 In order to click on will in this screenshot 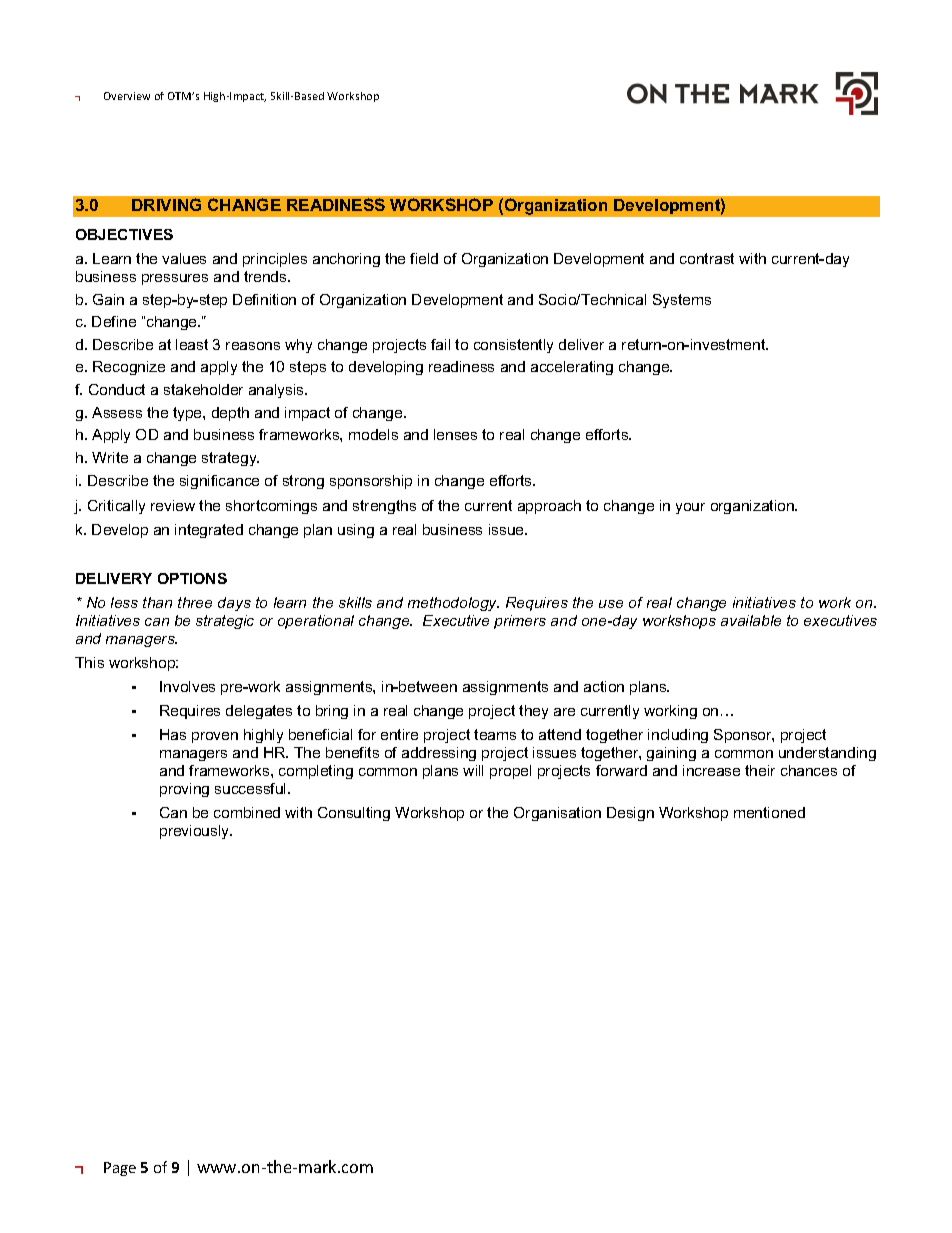, I will do `click(473, 770)`.
